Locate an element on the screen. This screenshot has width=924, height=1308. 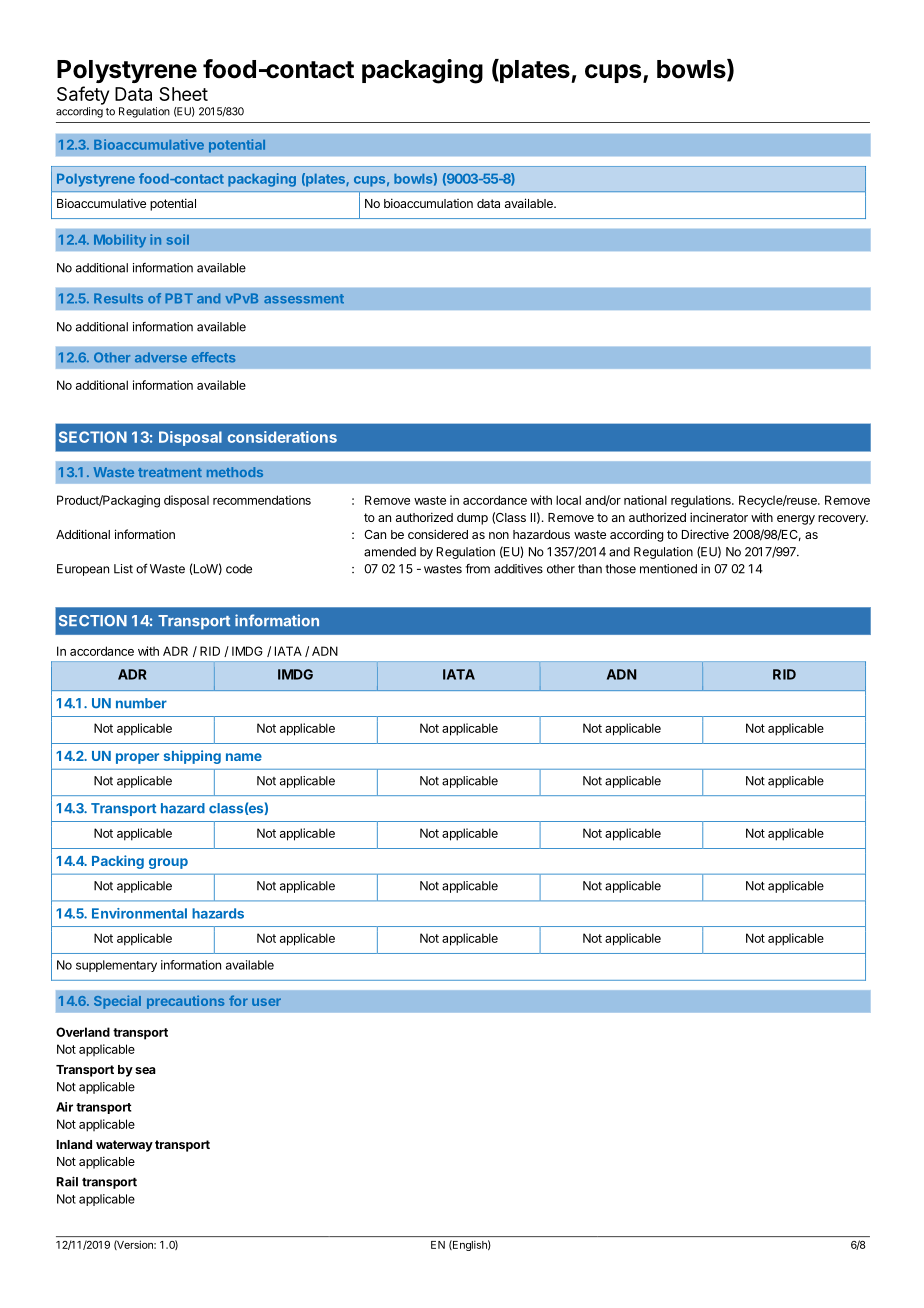
national is located at coordinates (645, 500).
